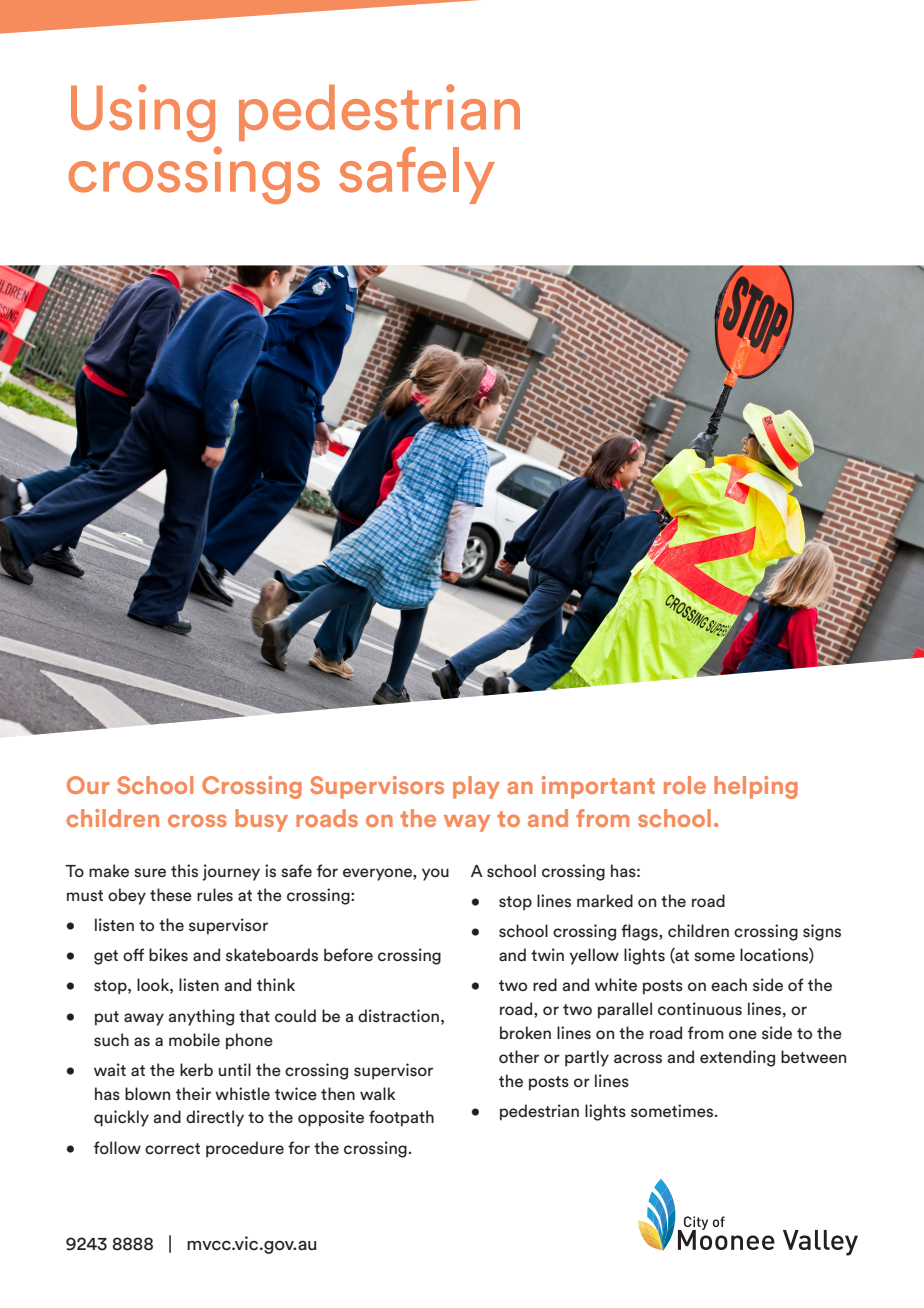  Describe the element at coordinates (756, 787) in the page. I see `helping` at that location.
